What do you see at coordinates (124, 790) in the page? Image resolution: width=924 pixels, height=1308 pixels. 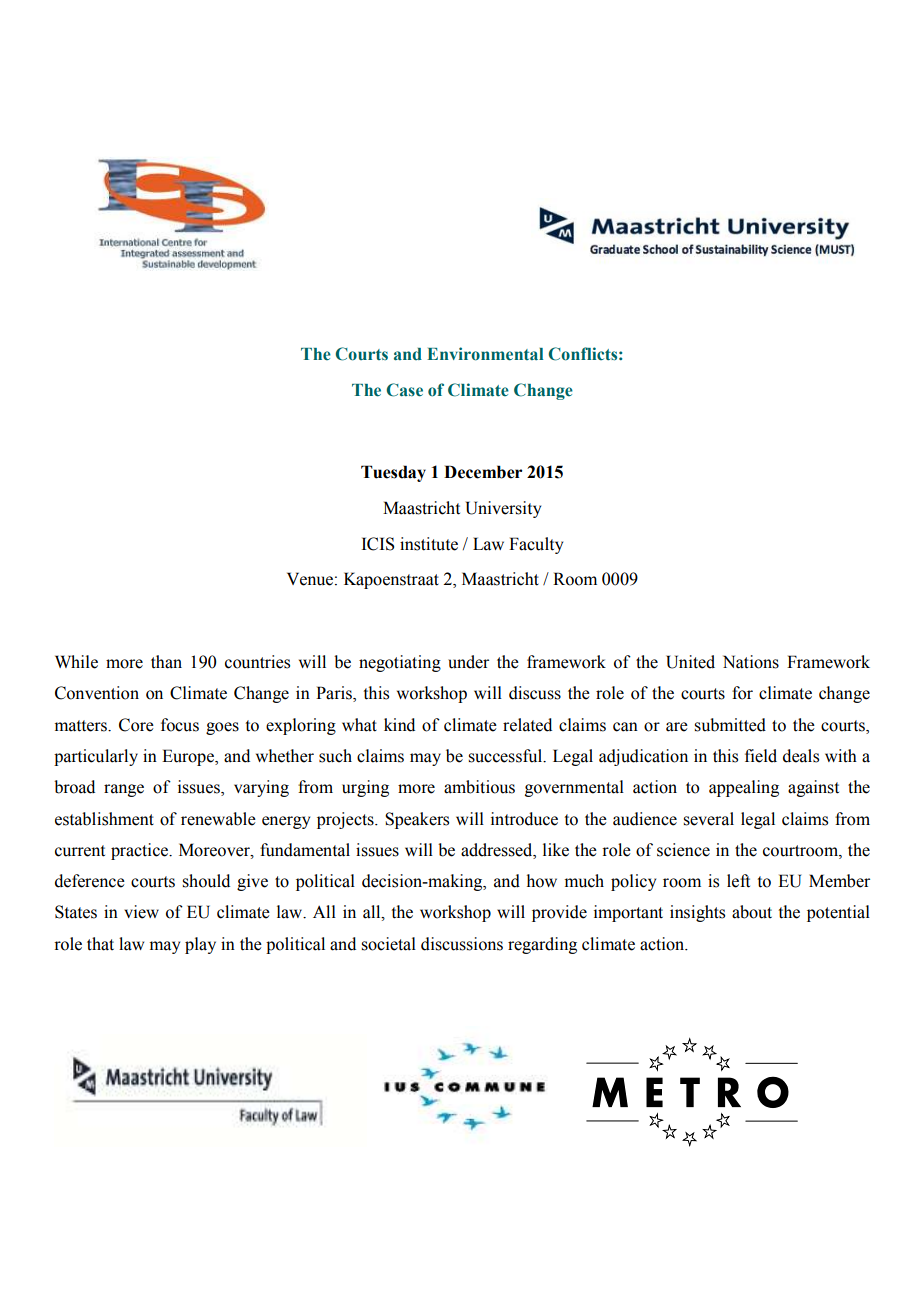 I see `range` at bounding box center [124, 790].
